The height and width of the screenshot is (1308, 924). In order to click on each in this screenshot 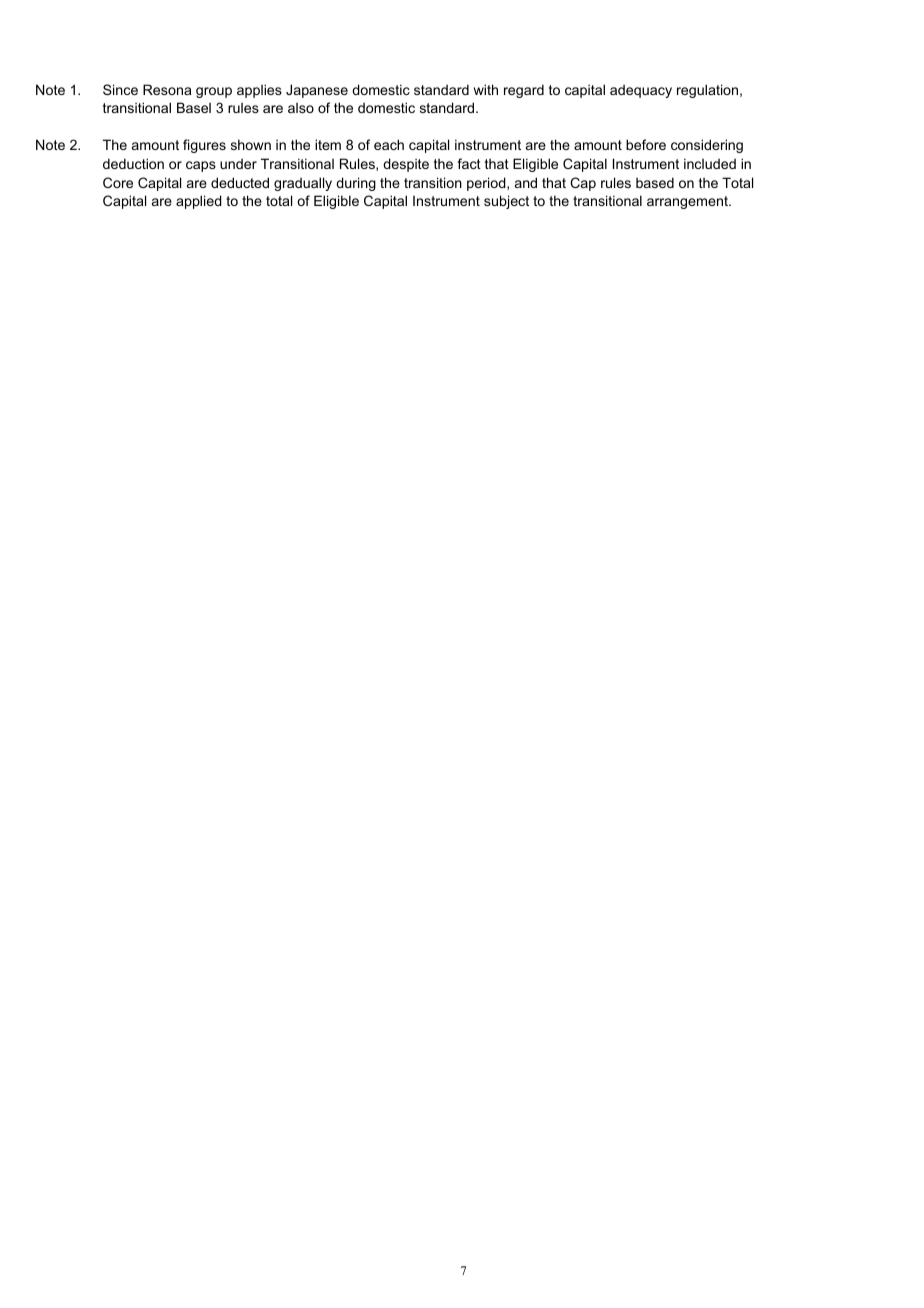, I will do `click(389, 144)`.
